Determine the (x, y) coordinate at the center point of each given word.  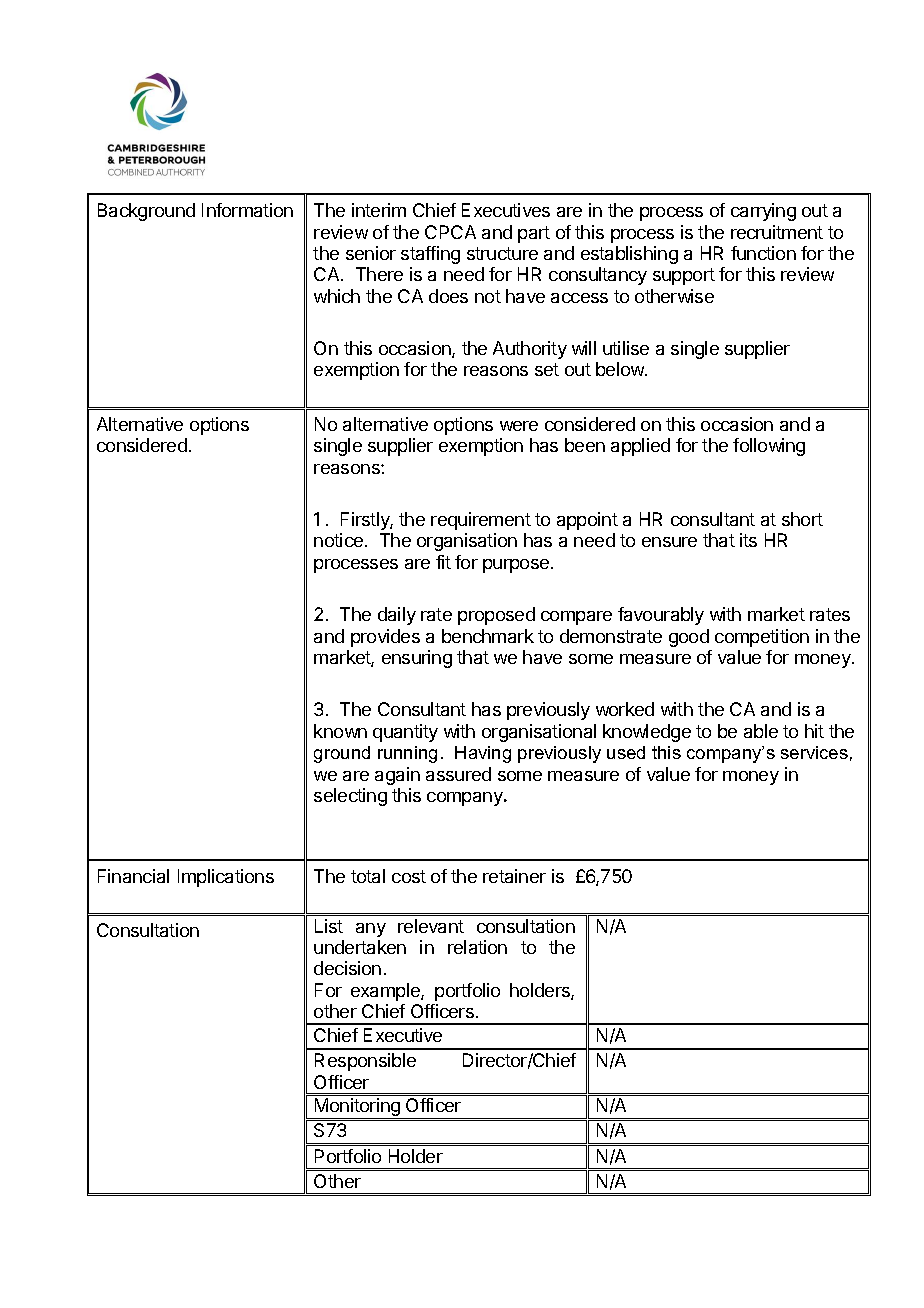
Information (247, 210)
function (763, 253)
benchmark (488, 636)
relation (477, 947)
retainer (514, 876)
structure (502, 253)
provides (385, 638)
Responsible (365, 1062)
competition (762, 638)
